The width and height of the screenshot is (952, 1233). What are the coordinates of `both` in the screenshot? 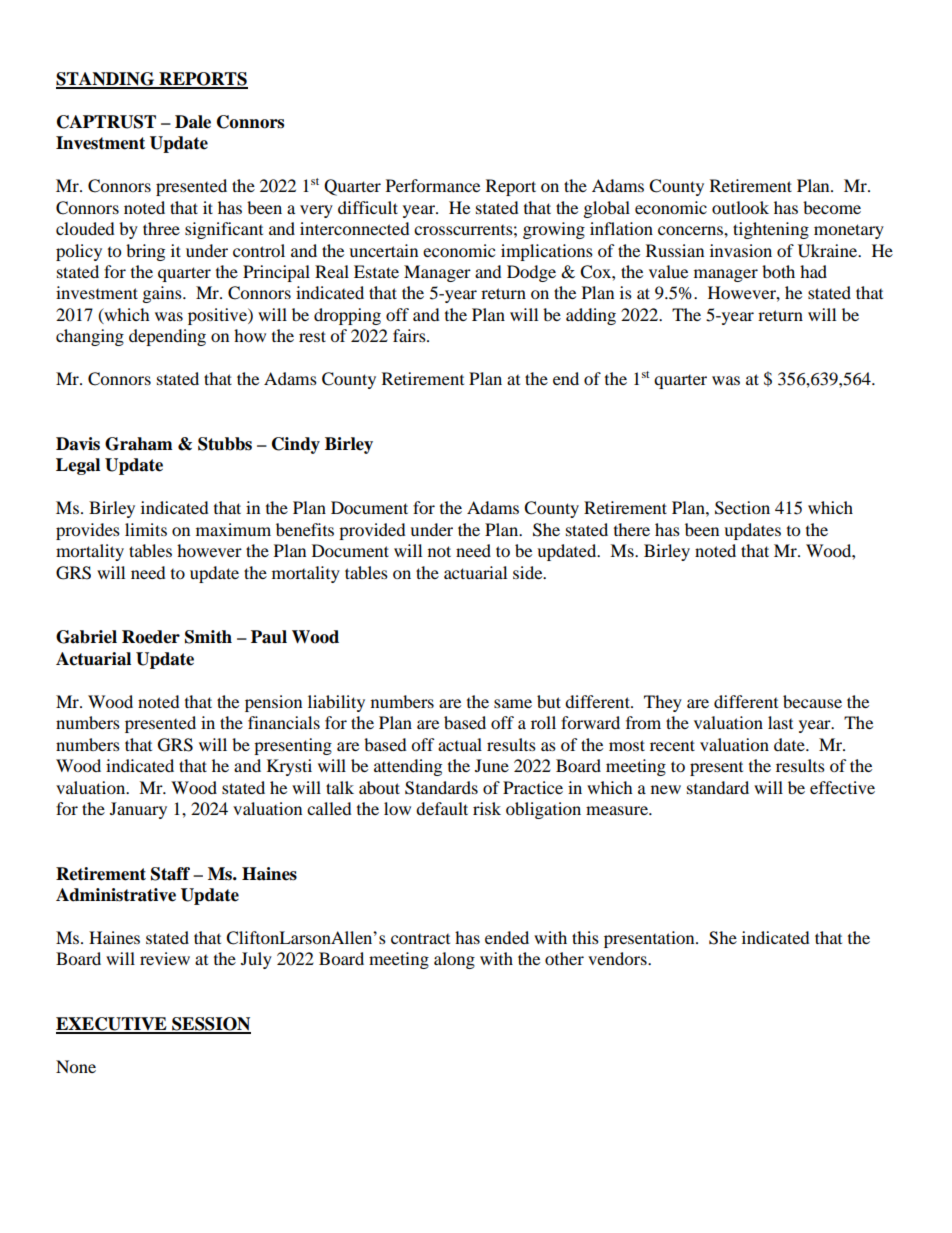 It's located at (778, 271).
